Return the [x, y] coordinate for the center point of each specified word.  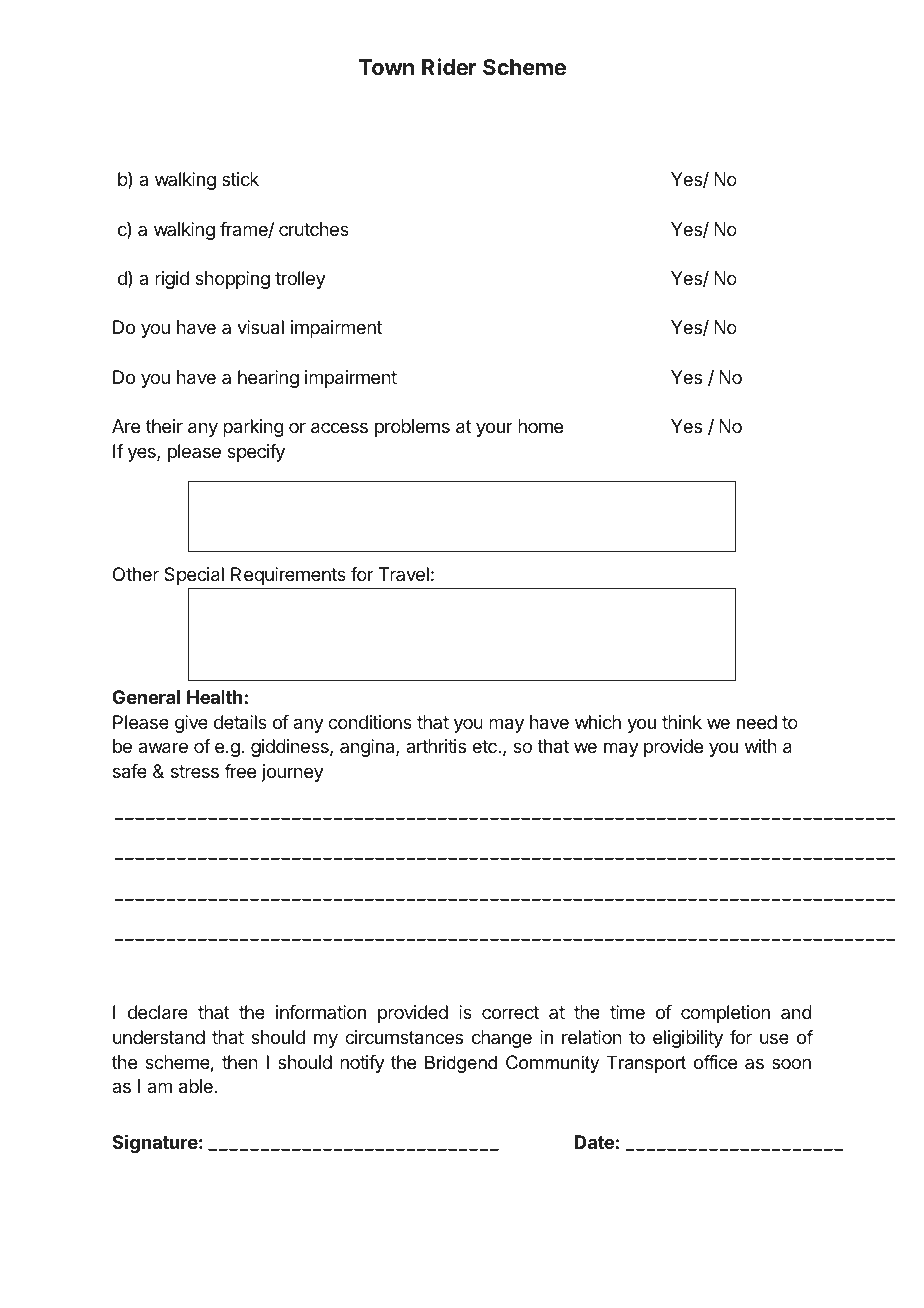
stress [195, 771]
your [494, 429]
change [502, 1039]
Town [386, 67]
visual [260, 327]
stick [240, 179]
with [761, 746]
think [682, 722]
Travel [403, 574]
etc [485, 746]
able [197, 1086]
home [540, 426]
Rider [449, 67]
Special [194, 576]
